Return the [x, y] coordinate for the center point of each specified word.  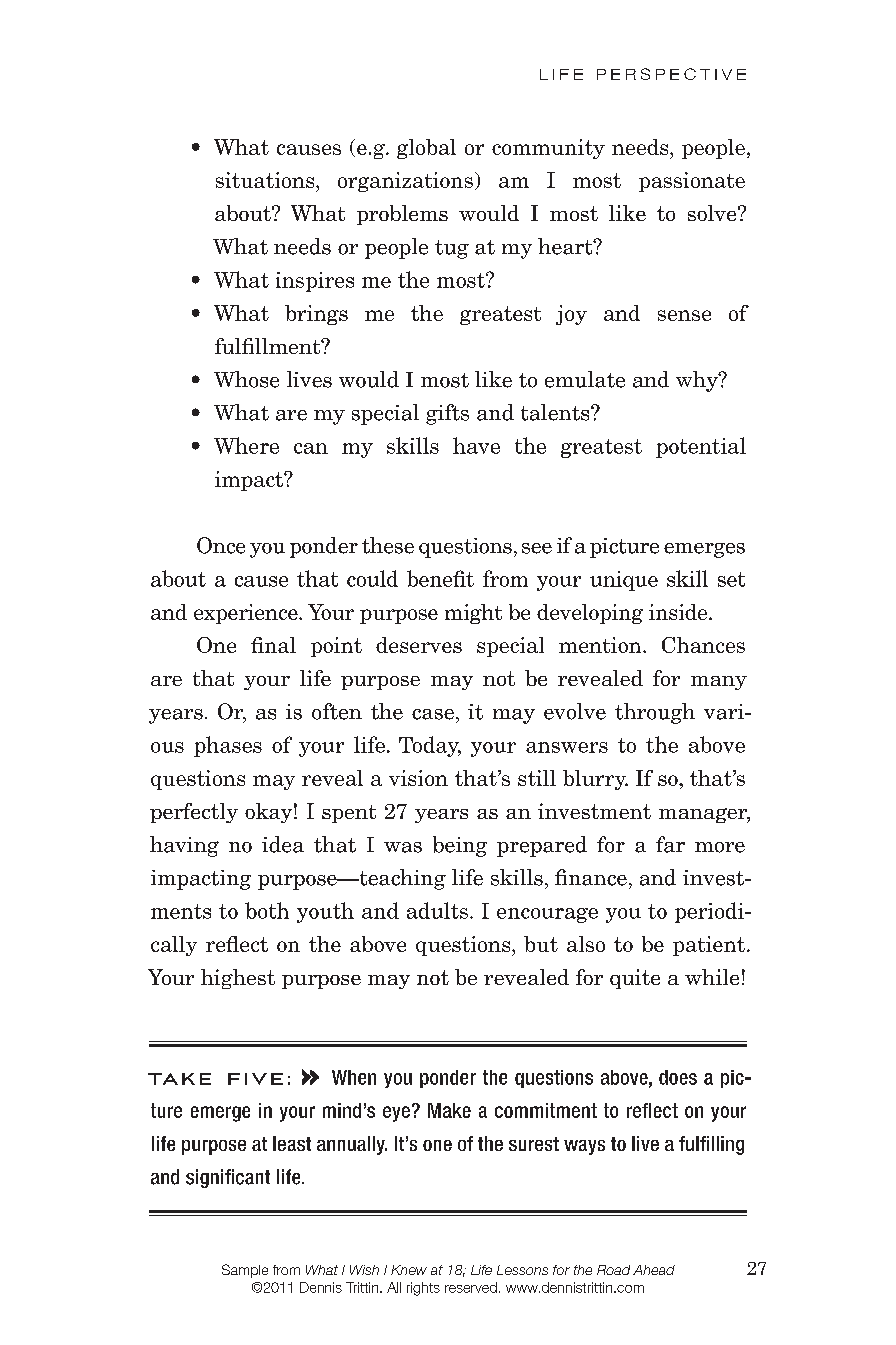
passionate [692, 182]
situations [266, 180]
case [433, 714]
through [655, 713]
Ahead [654, 1270]
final [273, 645]
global [426, 149]
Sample [245, 1271]
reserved [471, 1287]
